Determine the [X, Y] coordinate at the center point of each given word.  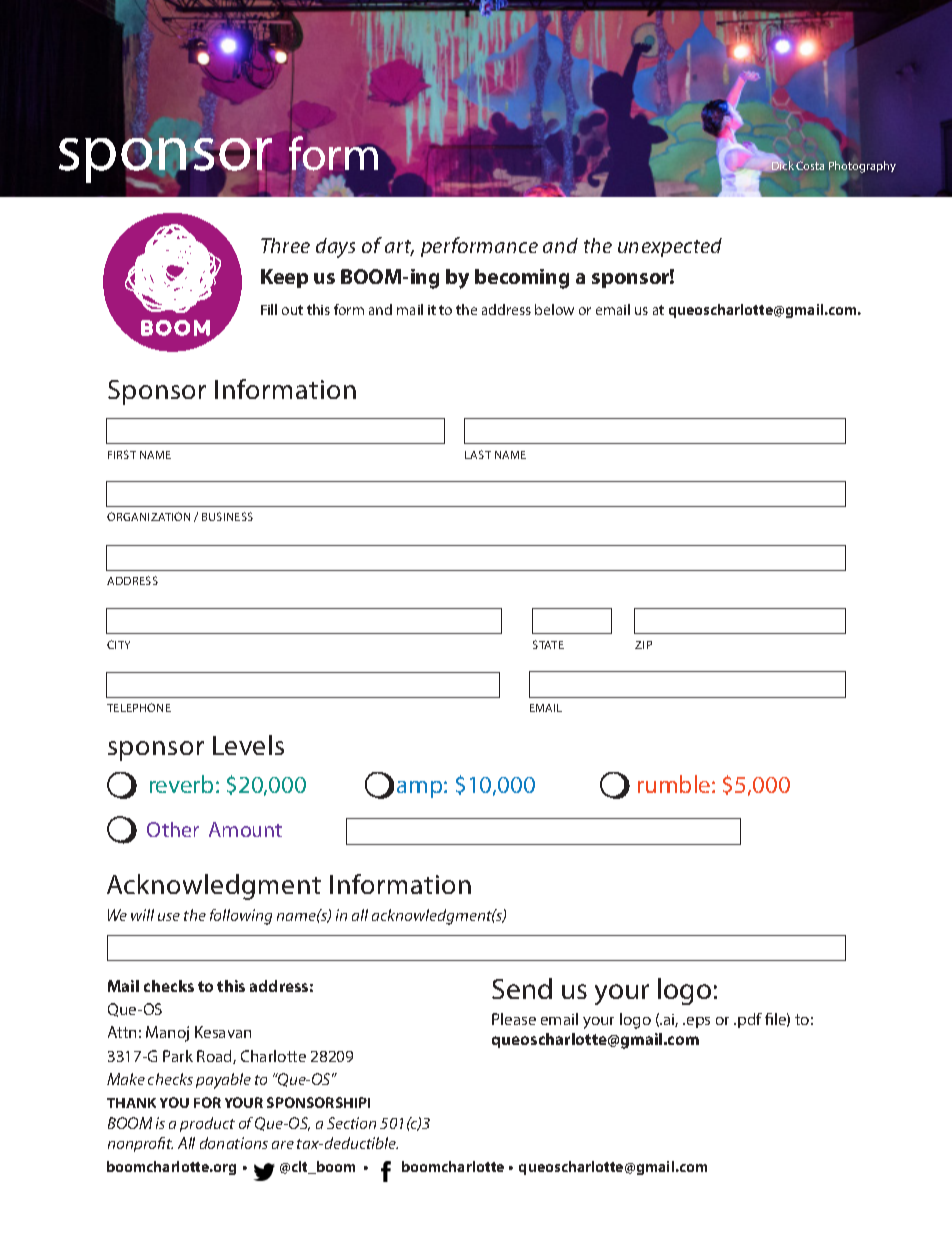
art [399, 248]
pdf [750, 1020]
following [241, 917]
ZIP [643, 645]
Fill [269, 309]
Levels [248, 745]
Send [522, 988]
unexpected [670, 247]
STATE [548, 644]
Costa [810, 165]
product [207, 1124]
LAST [478, 454]
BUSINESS [227, 516]
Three [285, 245]
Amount [245, 829]
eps [698, 1022]
